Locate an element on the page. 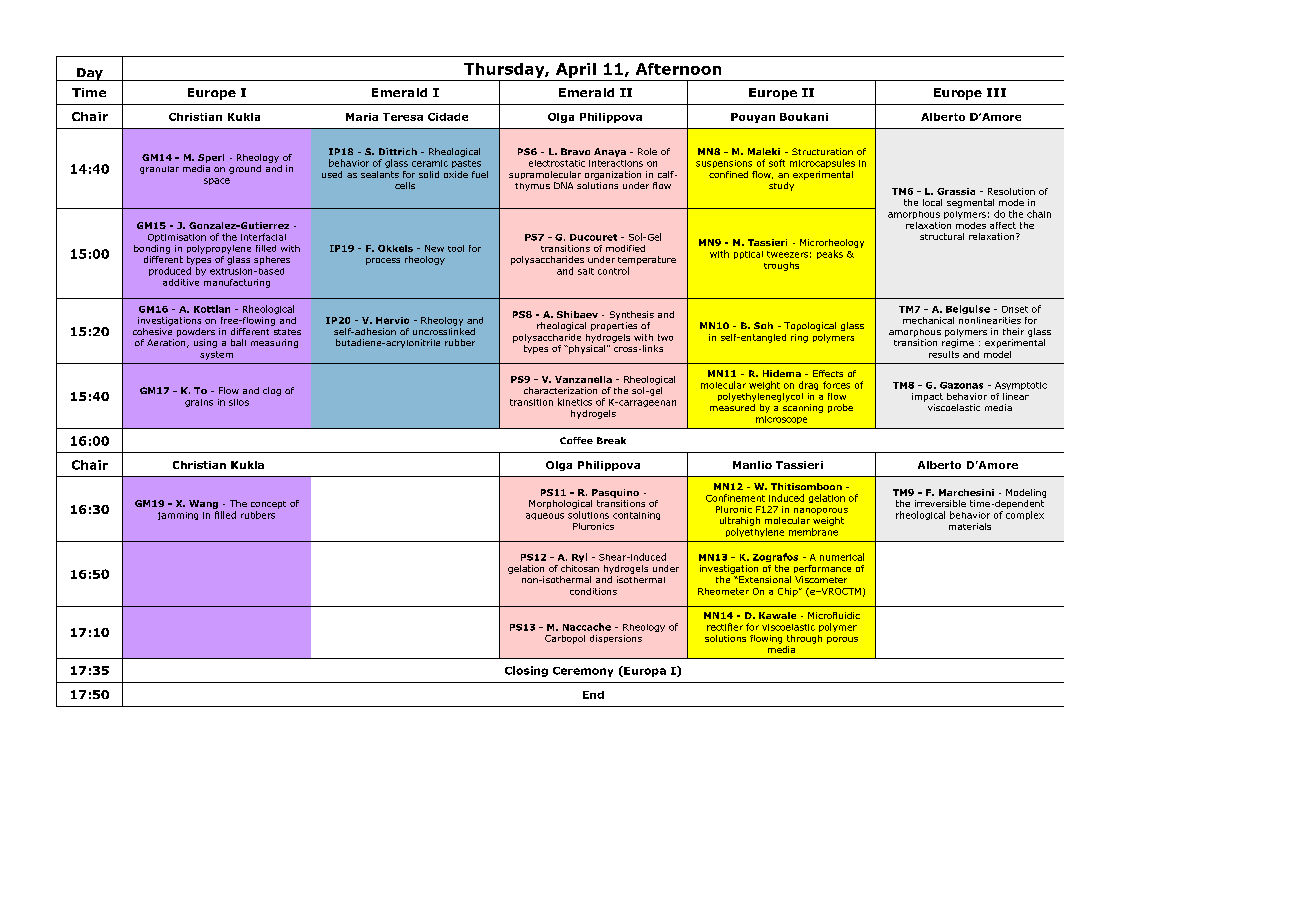 The width and height of the image is (1308, 924). Morphological is located at coordinates (560, 504).
